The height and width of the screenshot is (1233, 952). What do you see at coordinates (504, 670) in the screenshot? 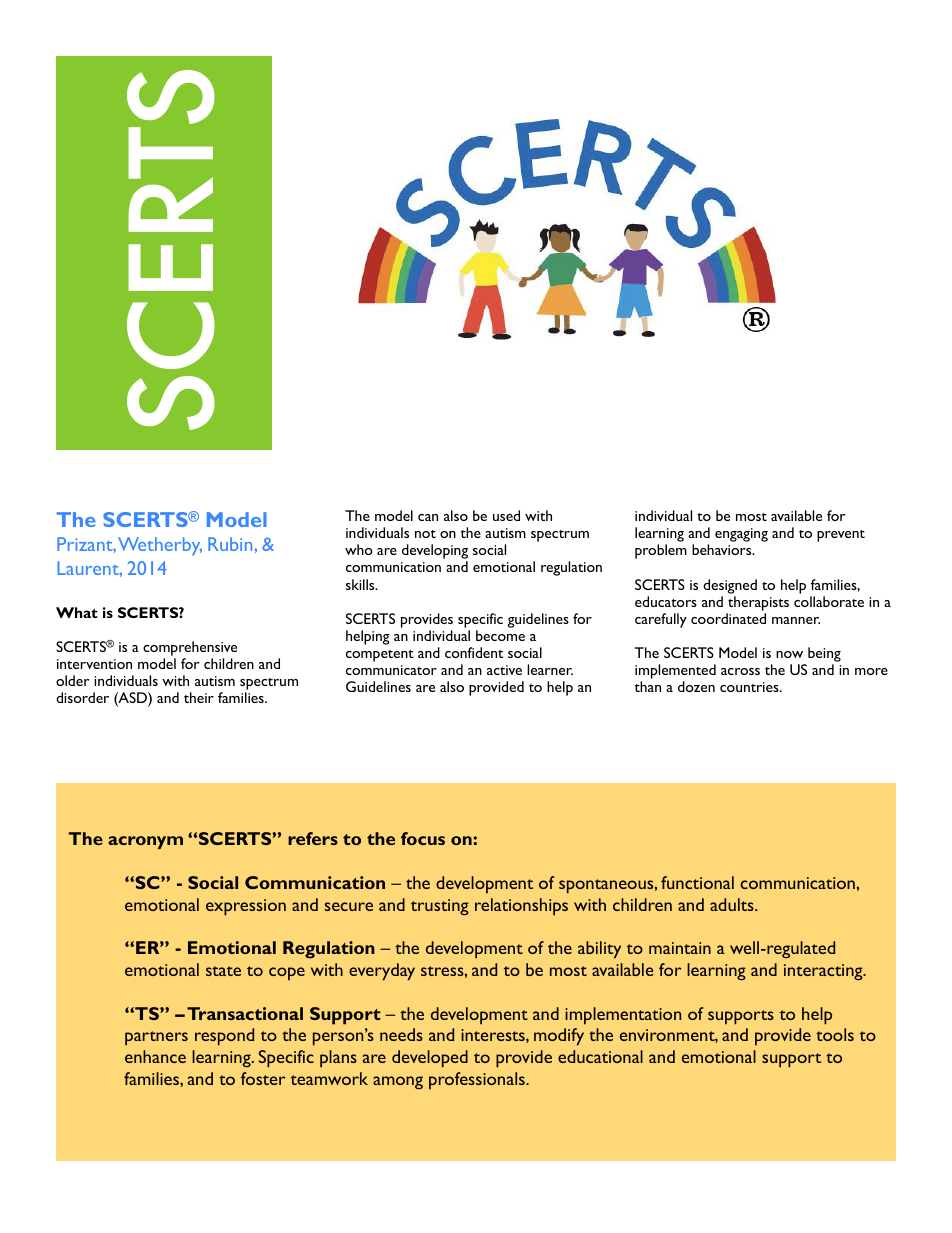
I see `active` at bounding box center [504, 670].
